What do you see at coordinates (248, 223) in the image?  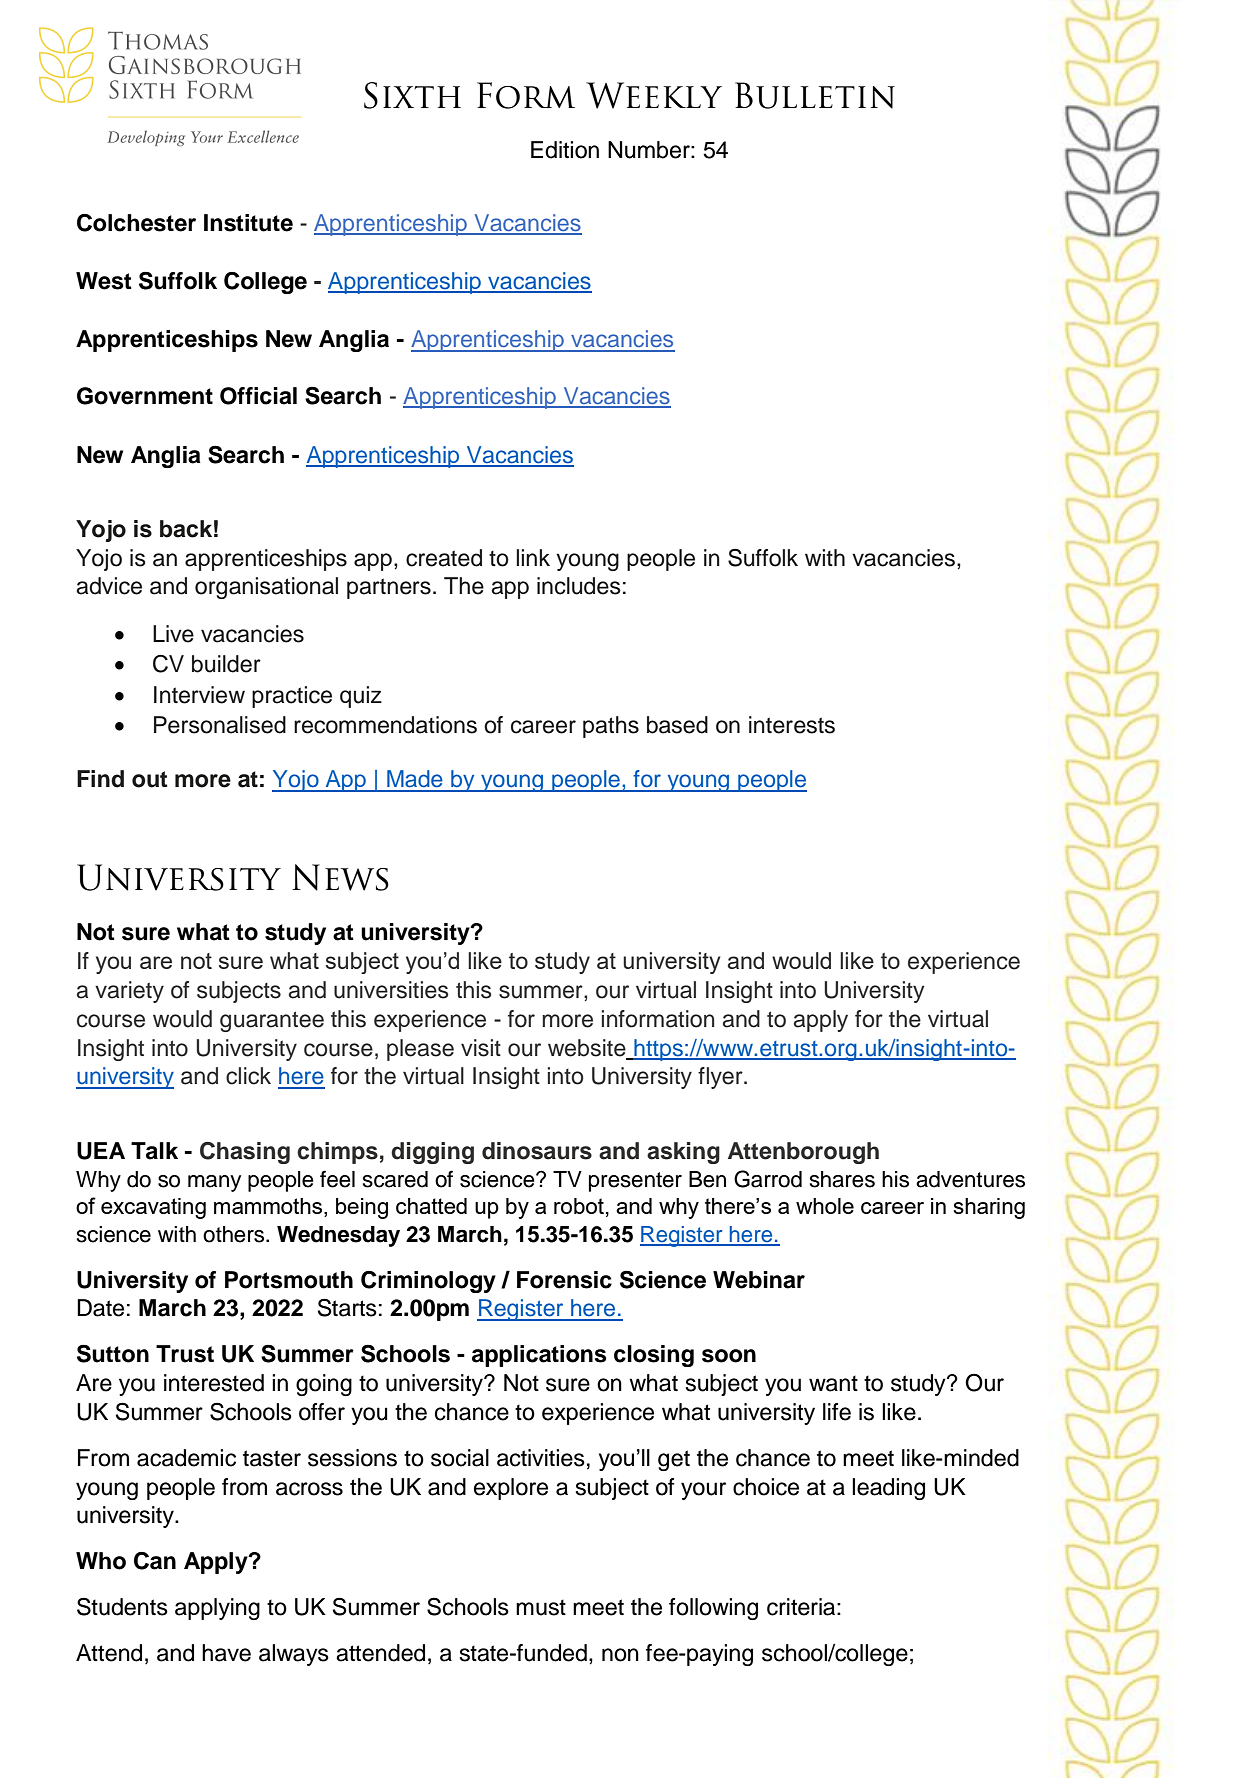 I see `Institute` at bounding box center [248, 223].
